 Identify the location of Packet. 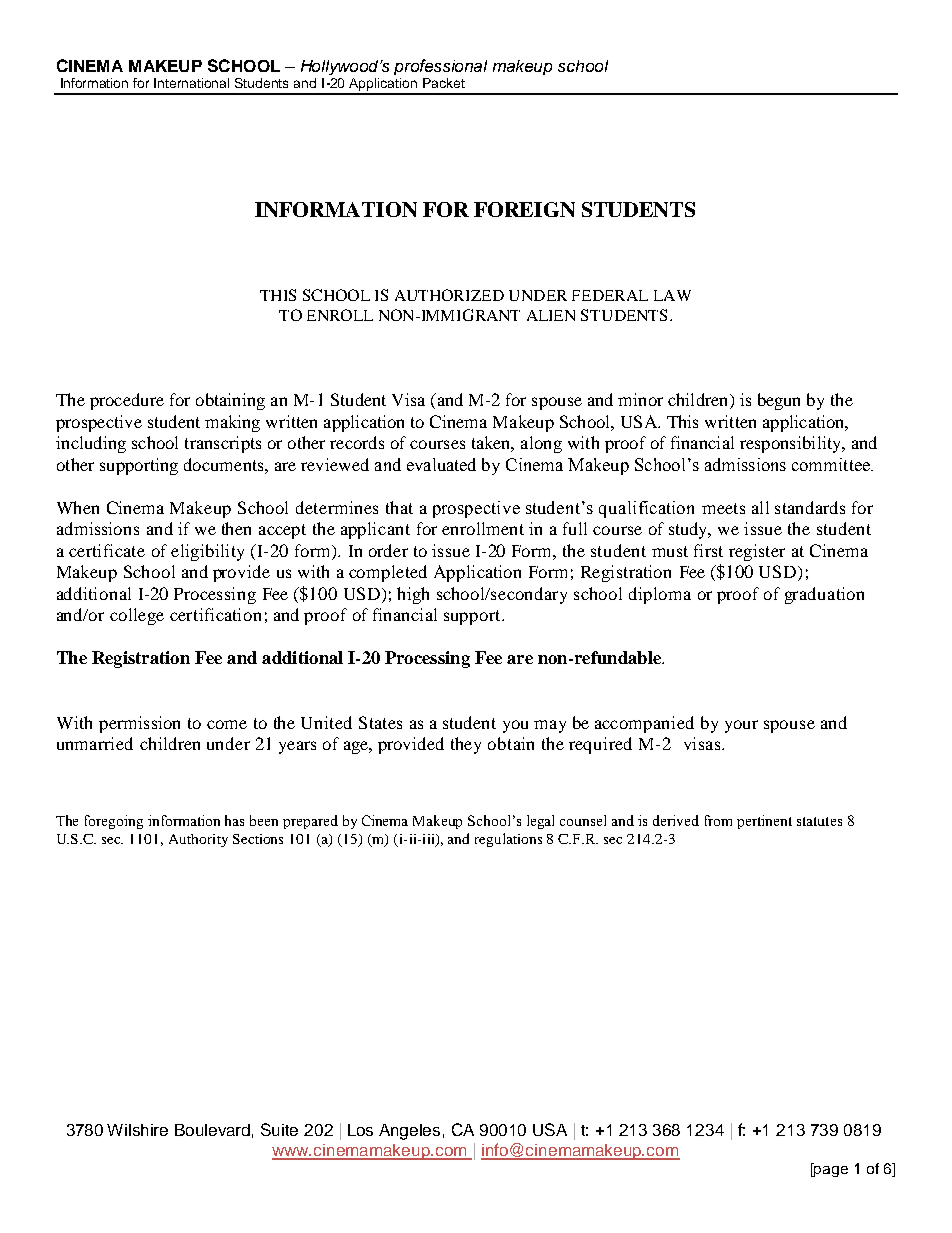
(444, 83).
